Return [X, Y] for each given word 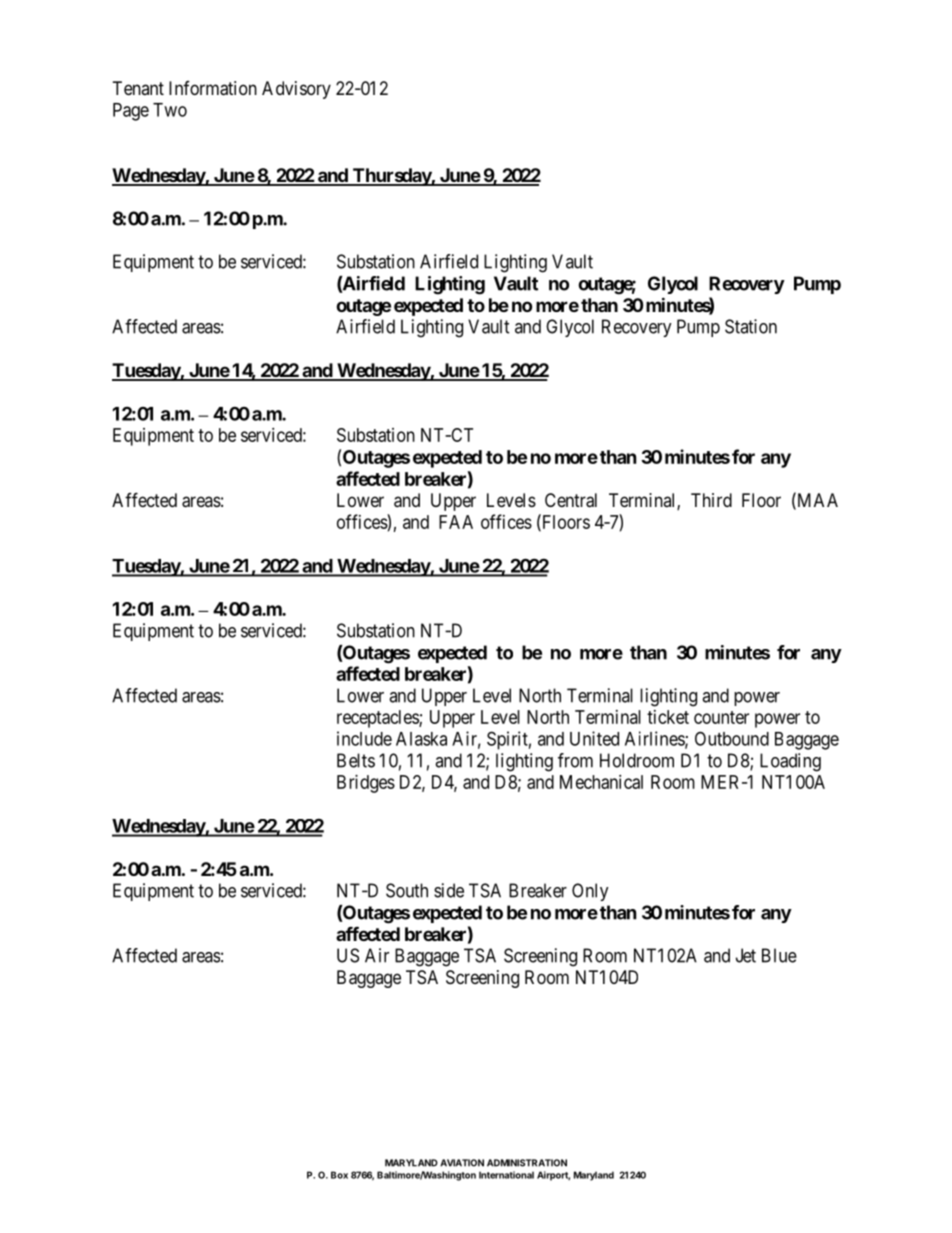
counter [721, 717]
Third [711, 500]
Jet [746, 955]
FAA [456, 522]
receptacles [378, 719]
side [449, 890]
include [364, 738]
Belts [356, 760]
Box [339, 1175]
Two [170, 110]
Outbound [732, 738]
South [407, 890]
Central [571, 500]
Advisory [296, 90]
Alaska [421, 739]
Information [213, 88]
